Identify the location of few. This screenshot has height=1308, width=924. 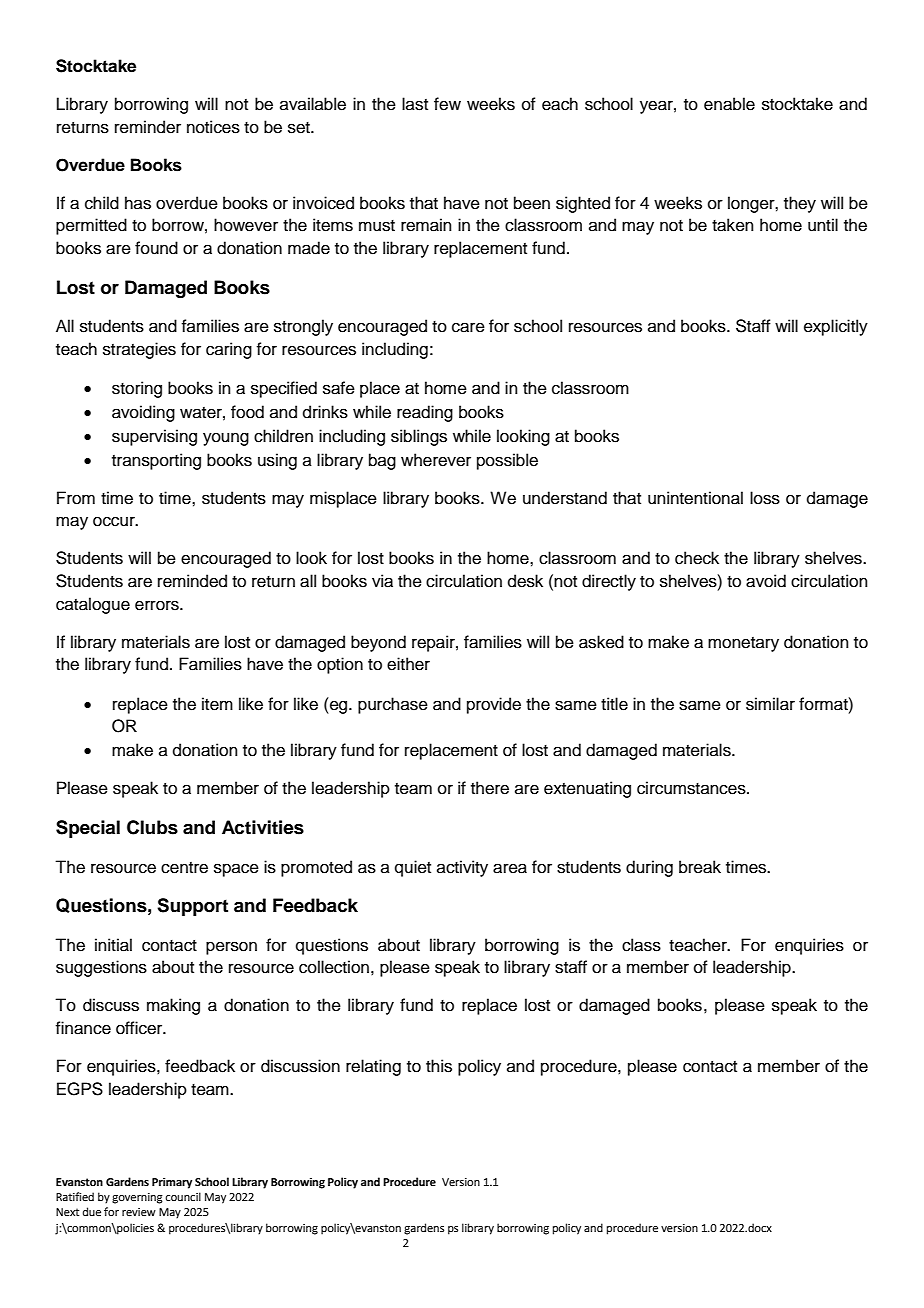
(447, 104).
